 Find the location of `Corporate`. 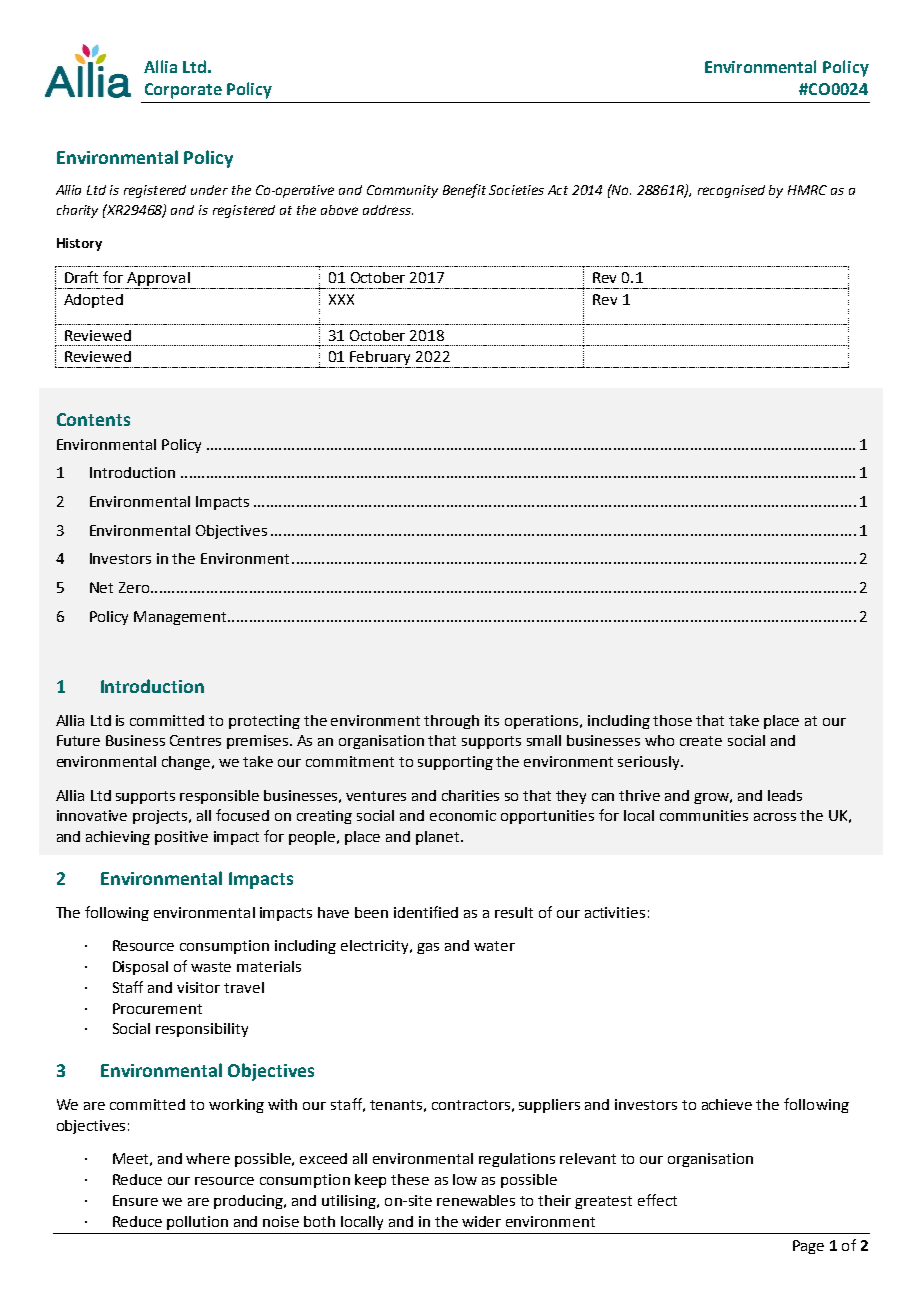

Corporate is located at coordinates (183, 91).
